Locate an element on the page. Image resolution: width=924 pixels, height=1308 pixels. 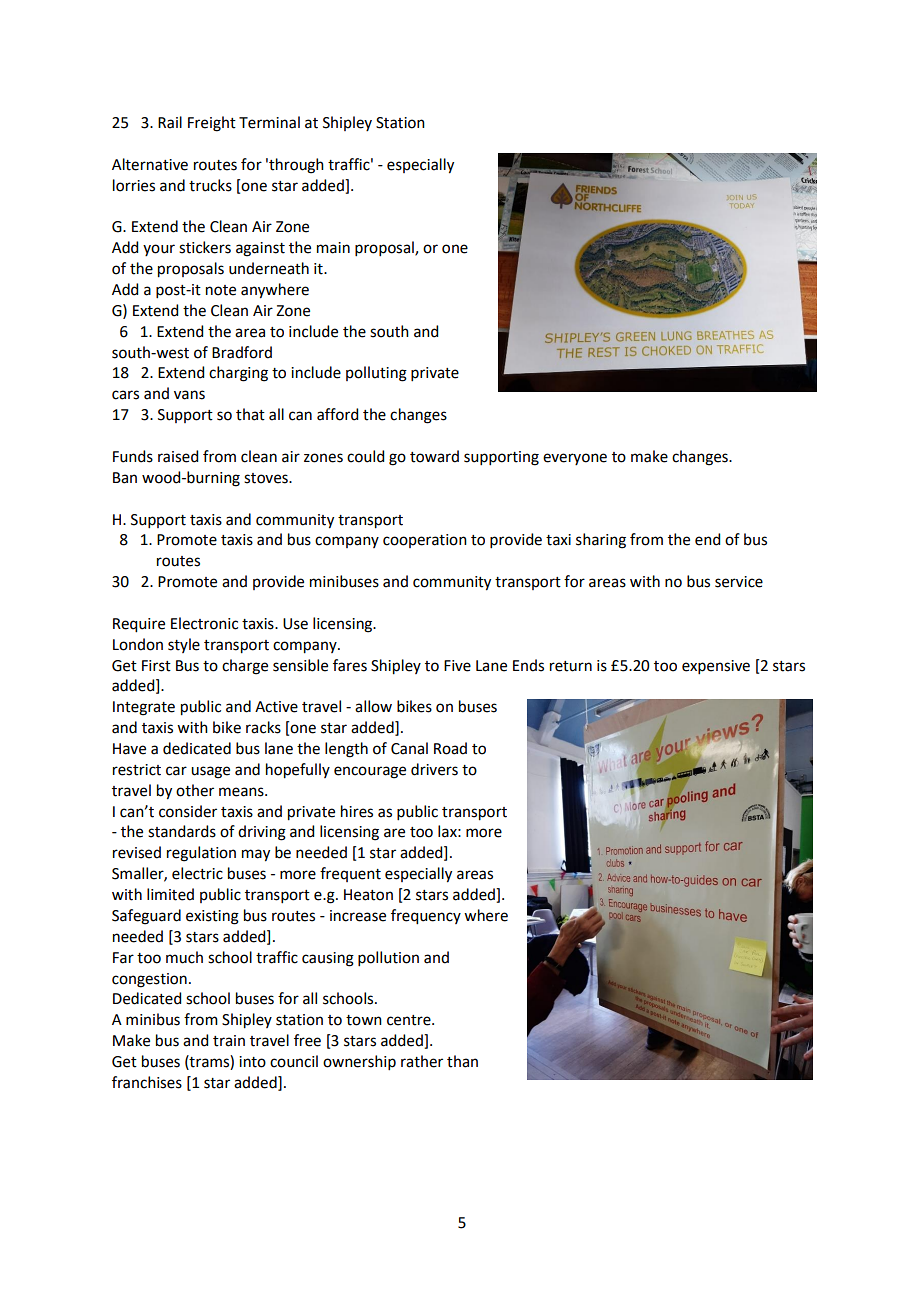
expensive is located at coordinates (716, 667).
